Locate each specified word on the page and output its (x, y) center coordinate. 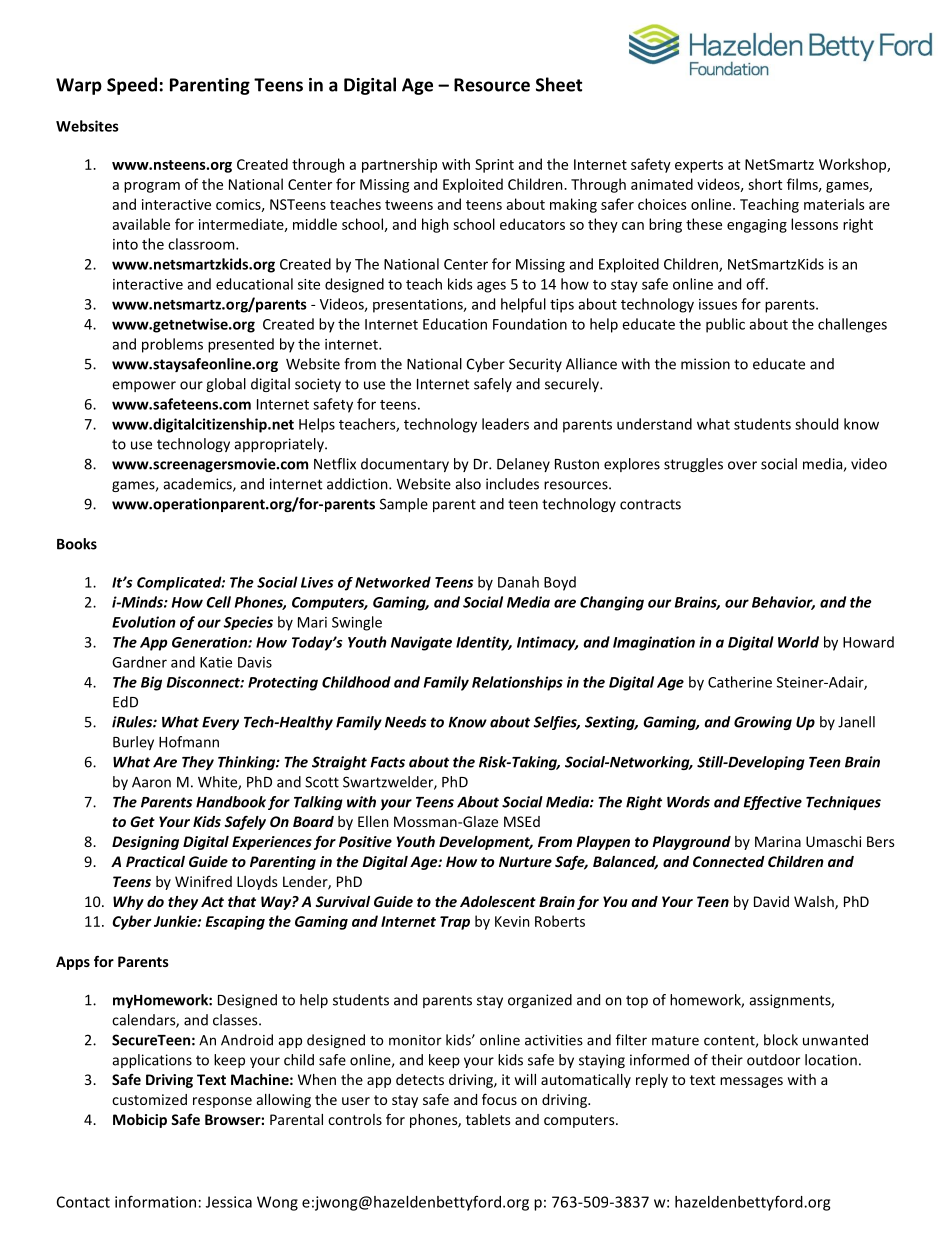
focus (499, 1099)
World (798, 642)
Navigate (421, 643)
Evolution (144, 622)
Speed (132, 86)
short (765, 184)
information (155, 1201)
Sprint (494, 166)
